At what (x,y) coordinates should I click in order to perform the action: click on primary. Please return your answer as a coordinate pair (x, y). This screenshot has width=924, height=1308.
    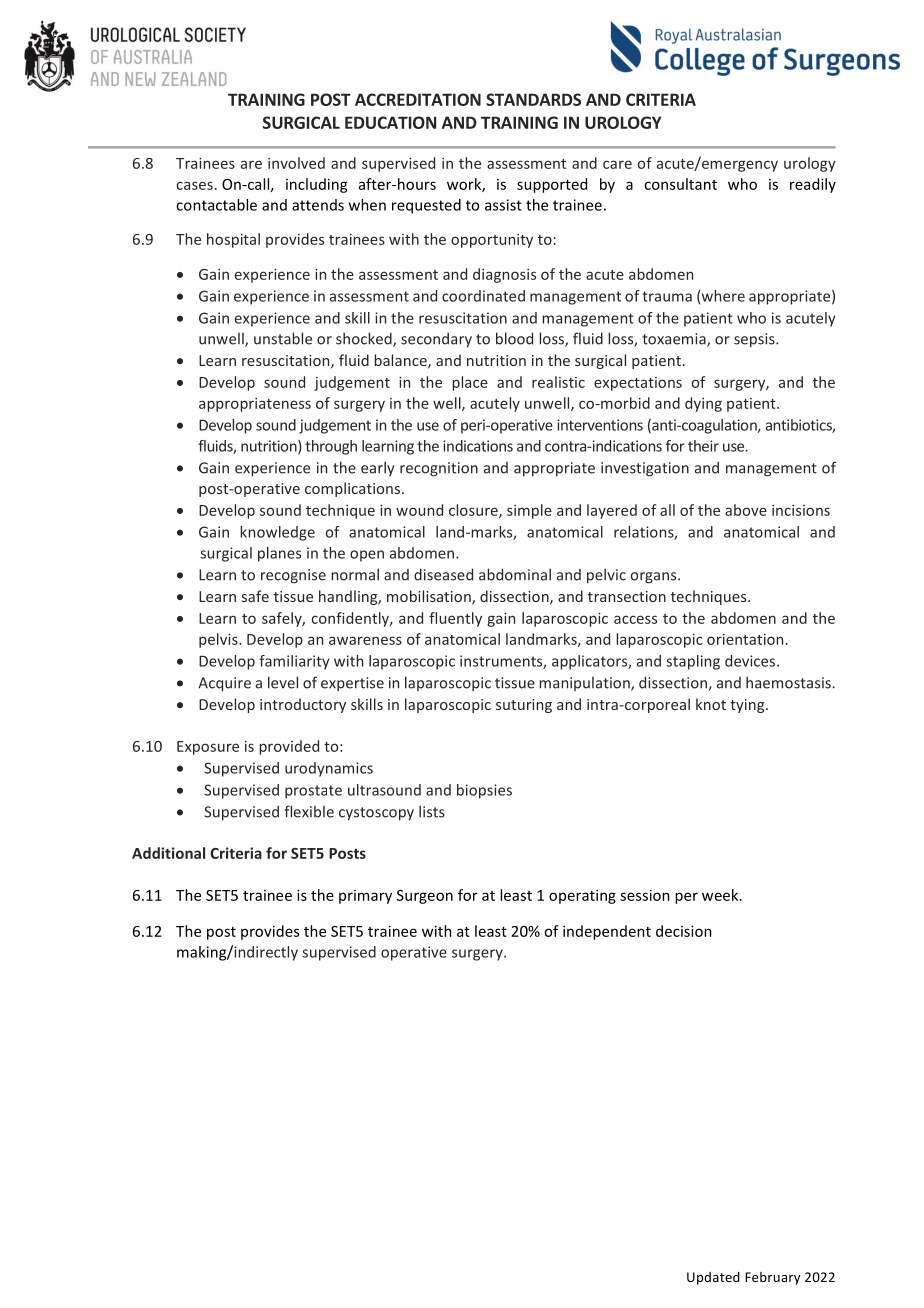
    Looking at the image, I should click on (365, 897).
